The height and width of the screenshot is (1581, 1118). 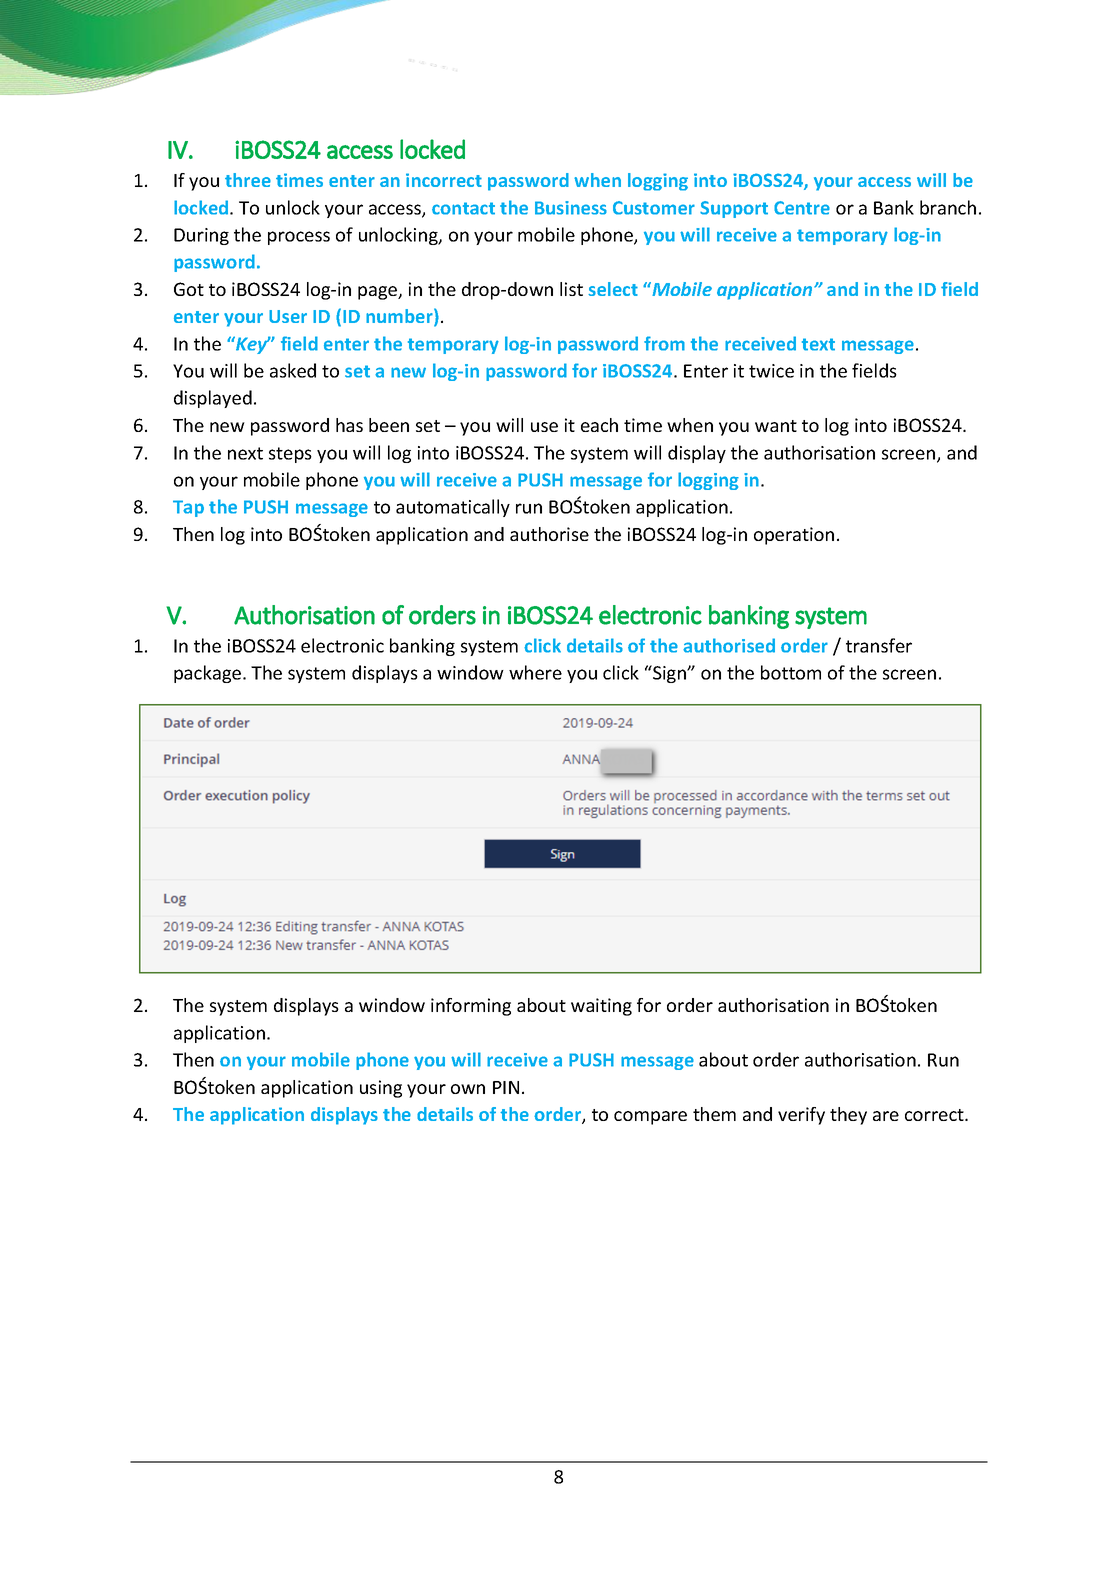 What do you see at coordinates (802, 208) in the screenshot?
I see `Centre` at bounding box center [802, 208].
